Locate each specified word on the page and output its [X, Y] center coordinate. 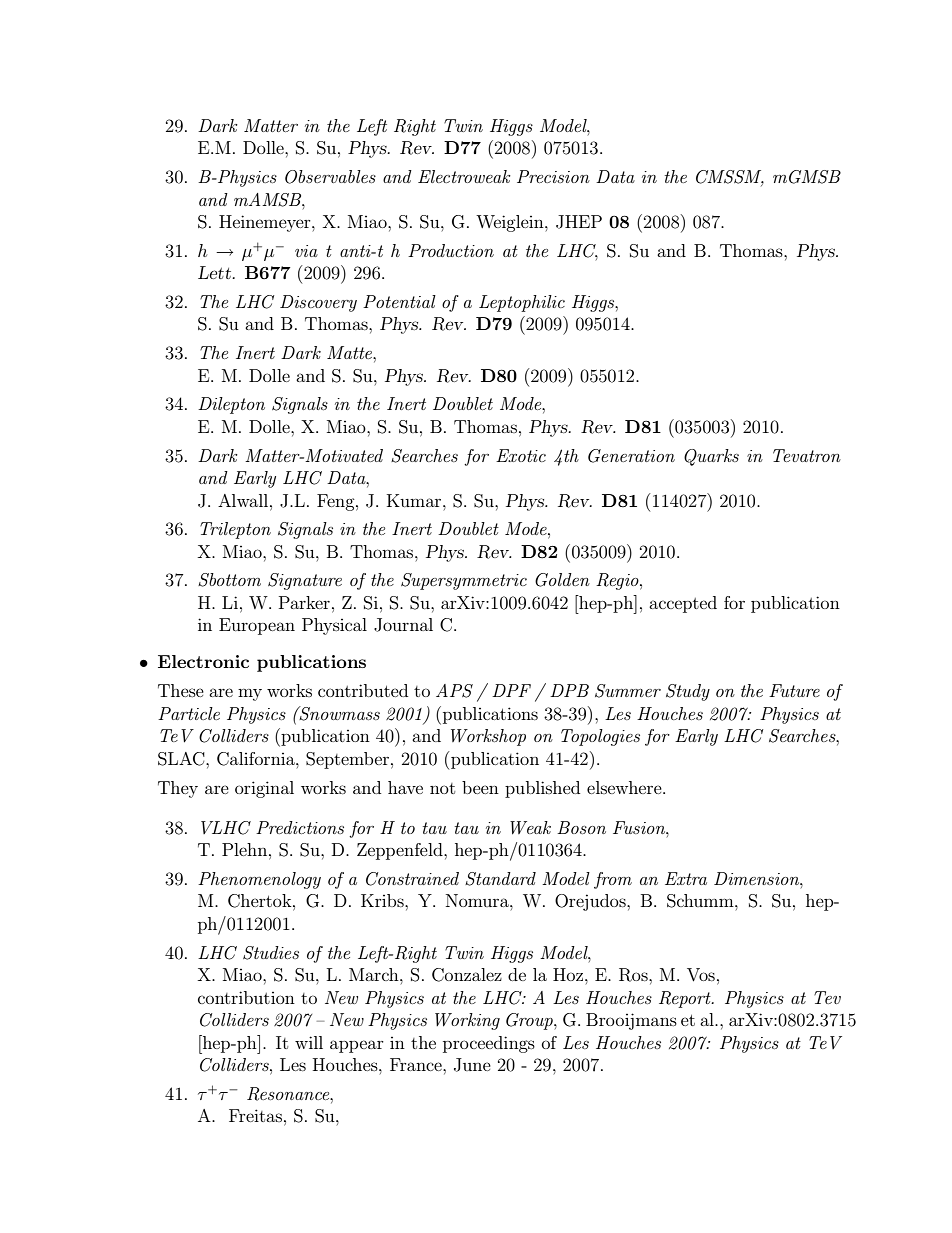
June [472, 1065]
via [306, 251]
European [257, 626]
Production [451, 250]
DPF [511, 690]
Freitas [255, 1115]
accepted [683, 604]
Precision [553, 176]
